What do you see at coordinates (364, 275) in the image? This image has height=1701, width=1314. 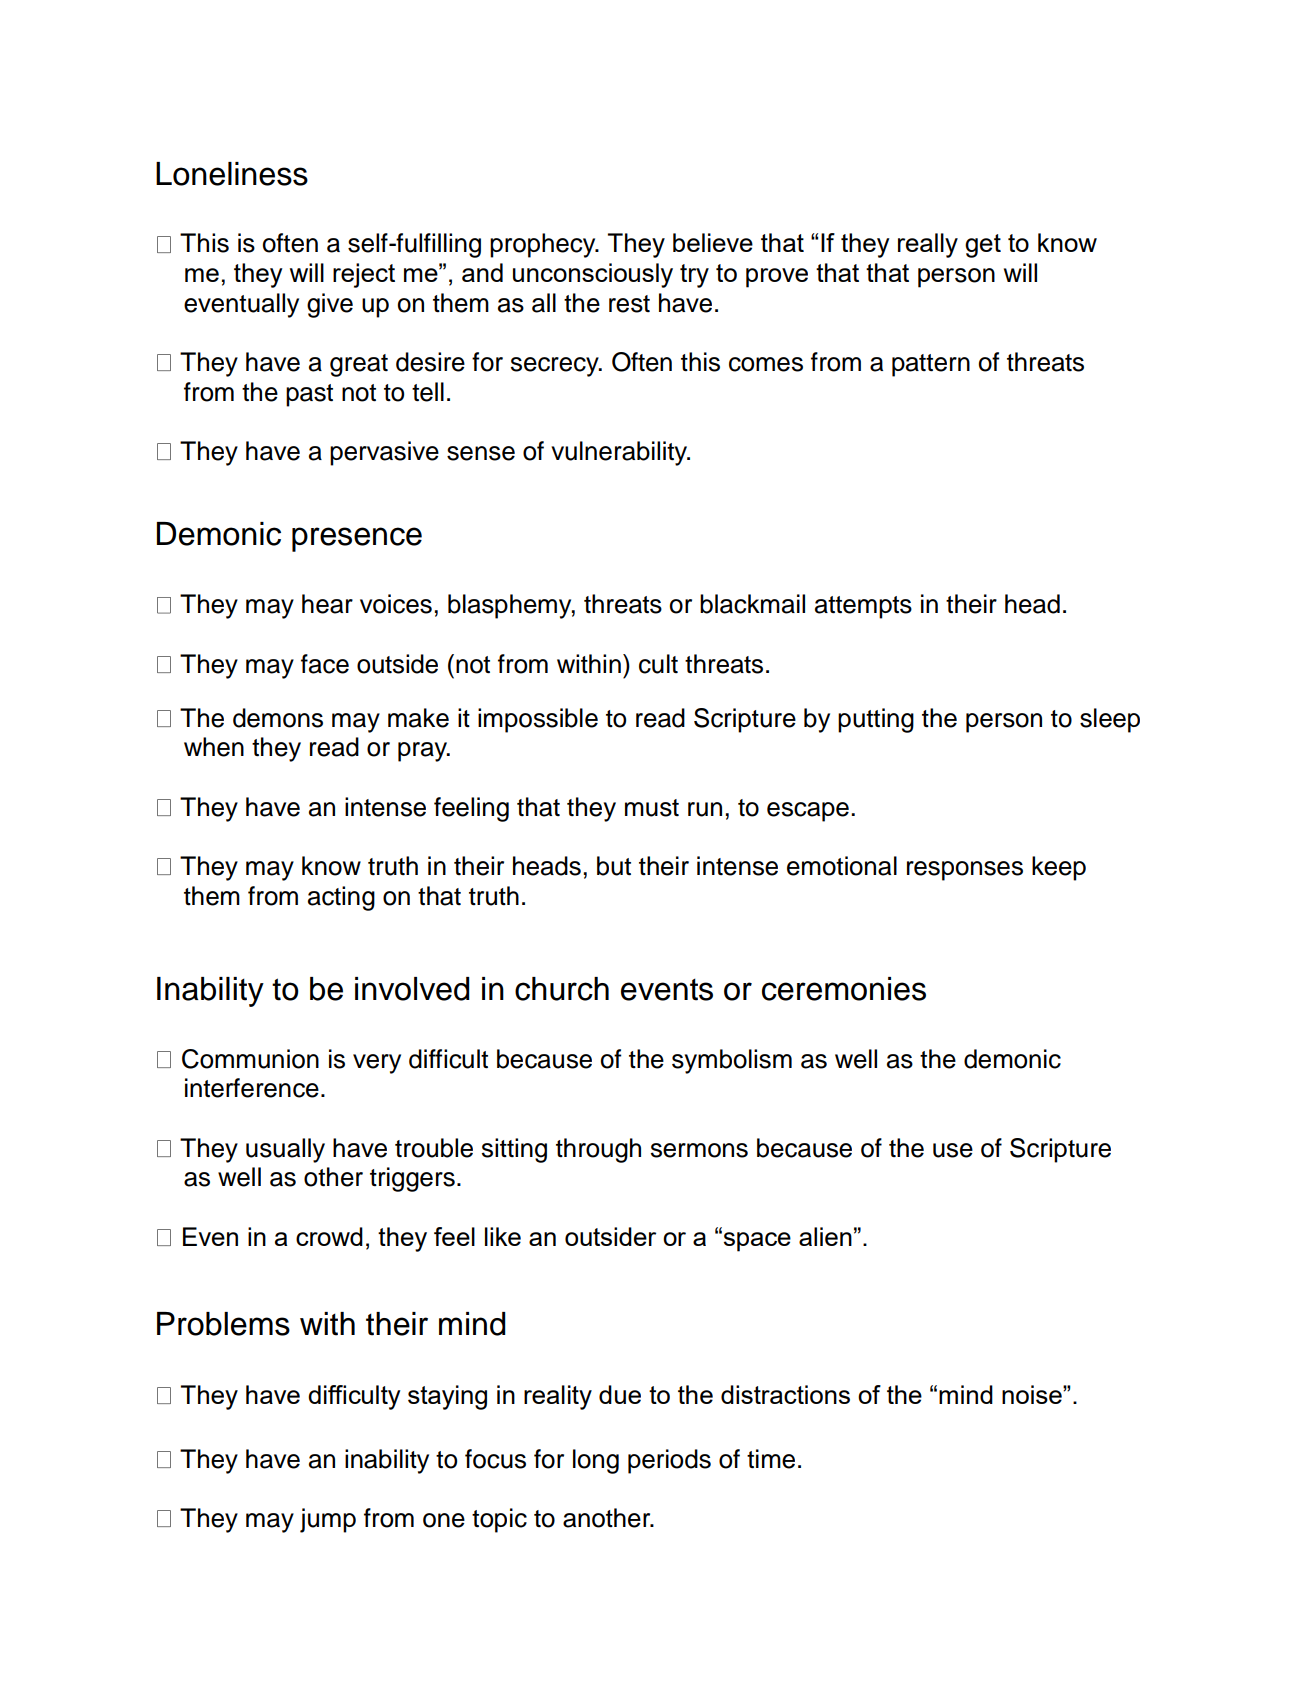 I see `reject` at bounding box center [364, 275].
